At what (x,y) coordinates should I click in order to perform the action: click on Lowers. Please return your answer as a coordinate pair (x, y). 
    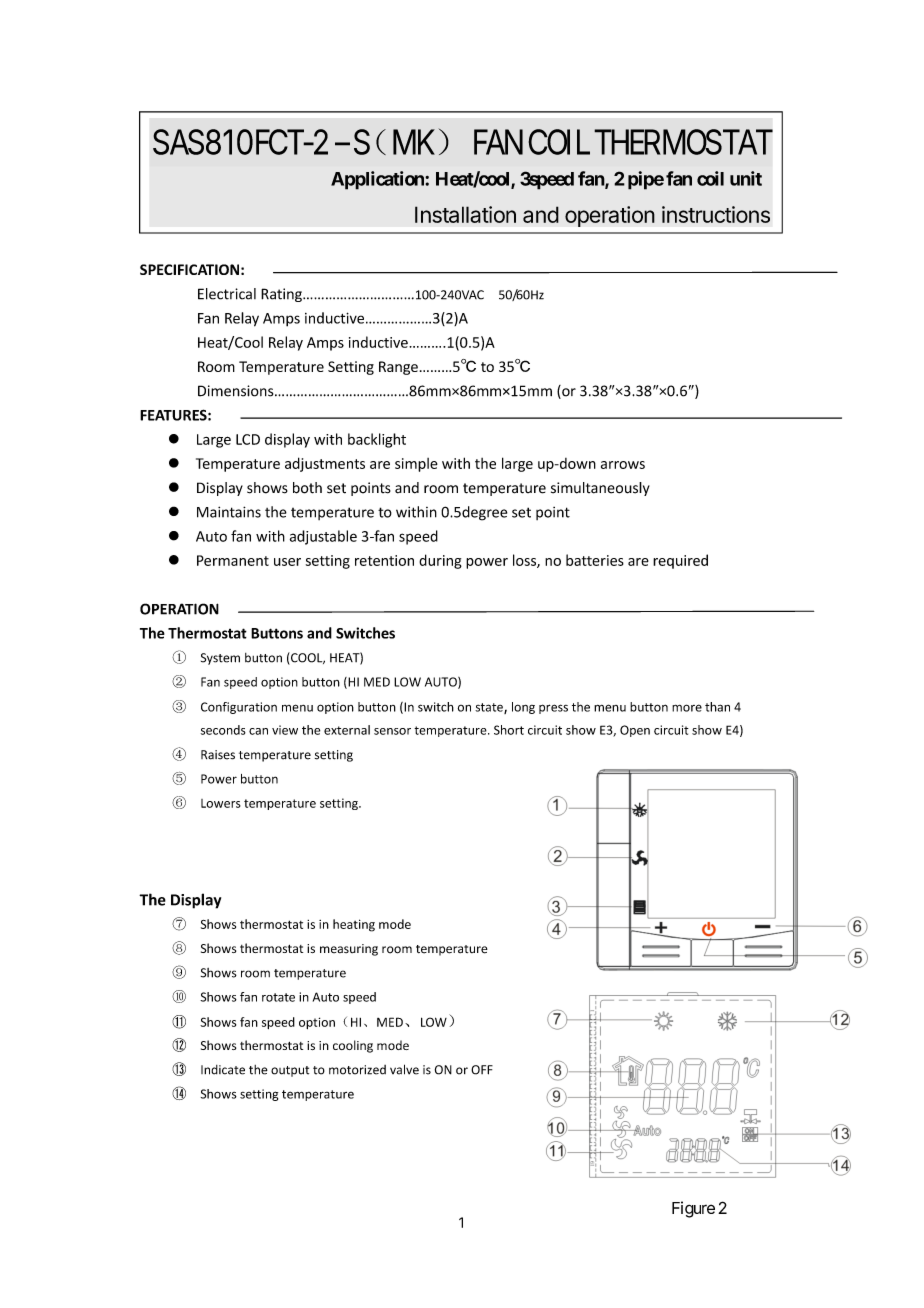
    Looking at the image, I should click on (221, 803).
